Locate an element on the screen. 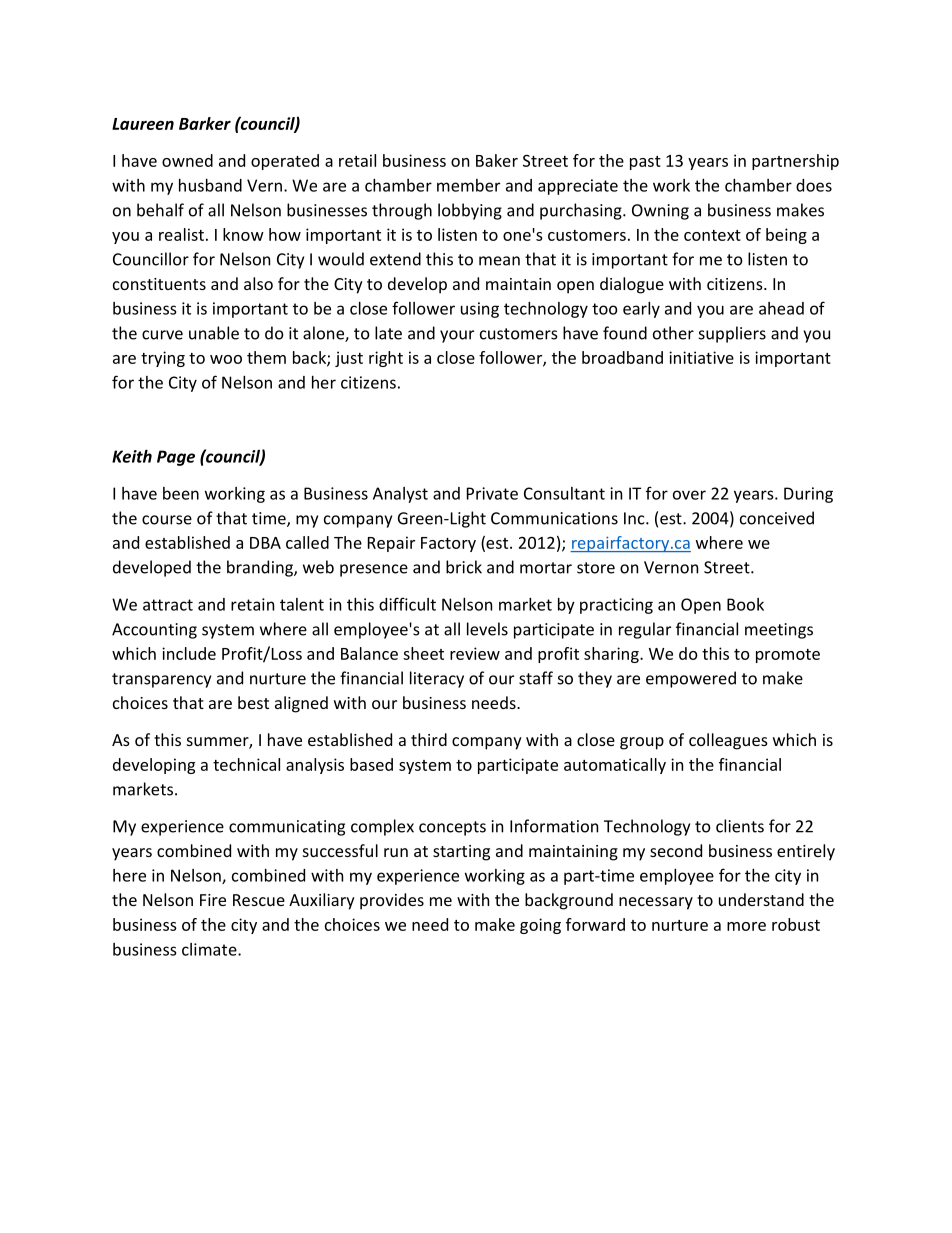 This screenshot has width=952, height=1233. your is located at coordinates (457, 336).
